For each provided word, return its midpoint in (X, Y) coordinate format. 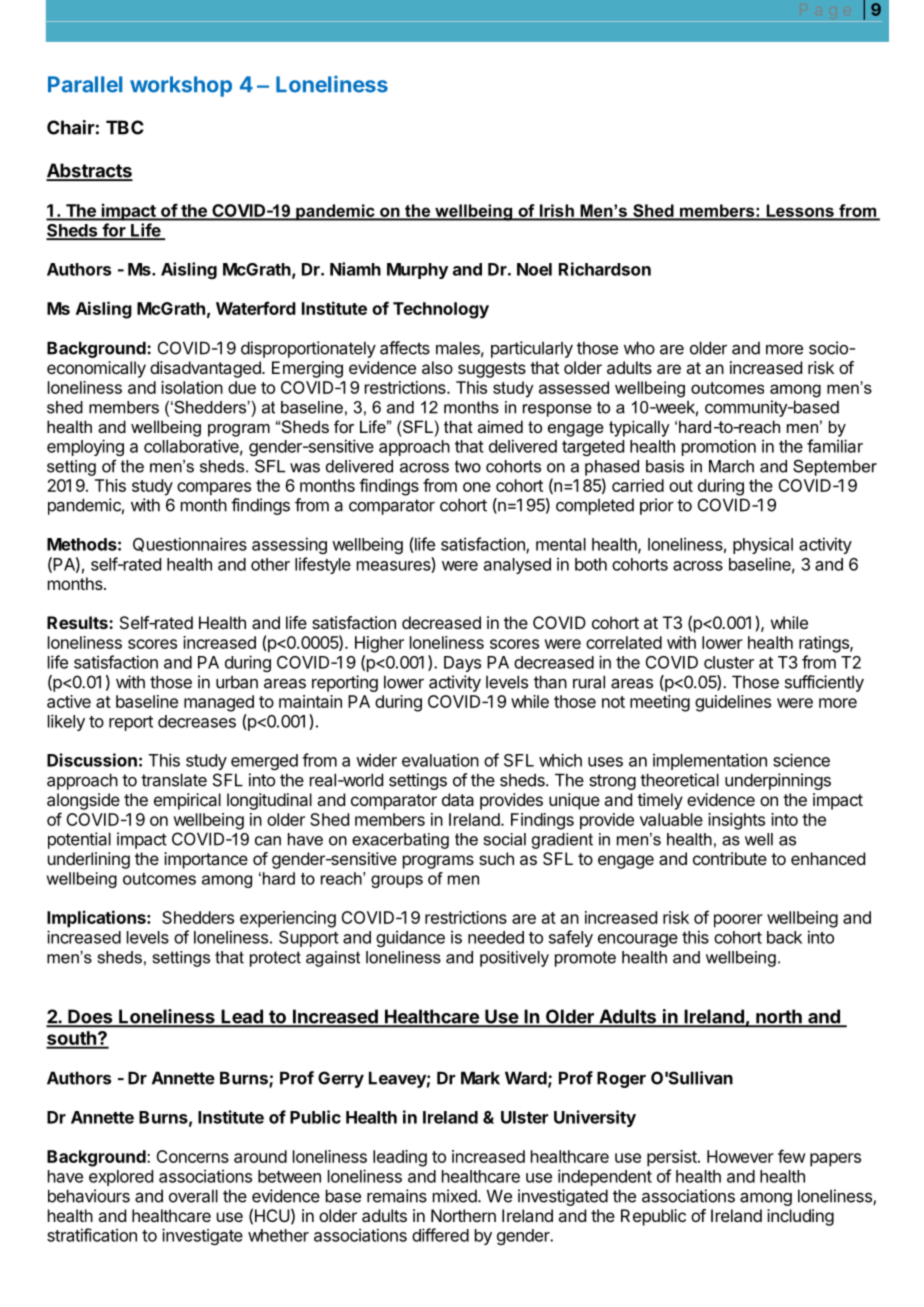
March (731, 466)
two (468, 466)
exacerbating (400, 841)
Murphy (417, 271)
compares (214, 489)
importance (206, 860)
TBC (125, 127)
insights (736, 821)
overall (193, 1196)
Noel (534, 269)
